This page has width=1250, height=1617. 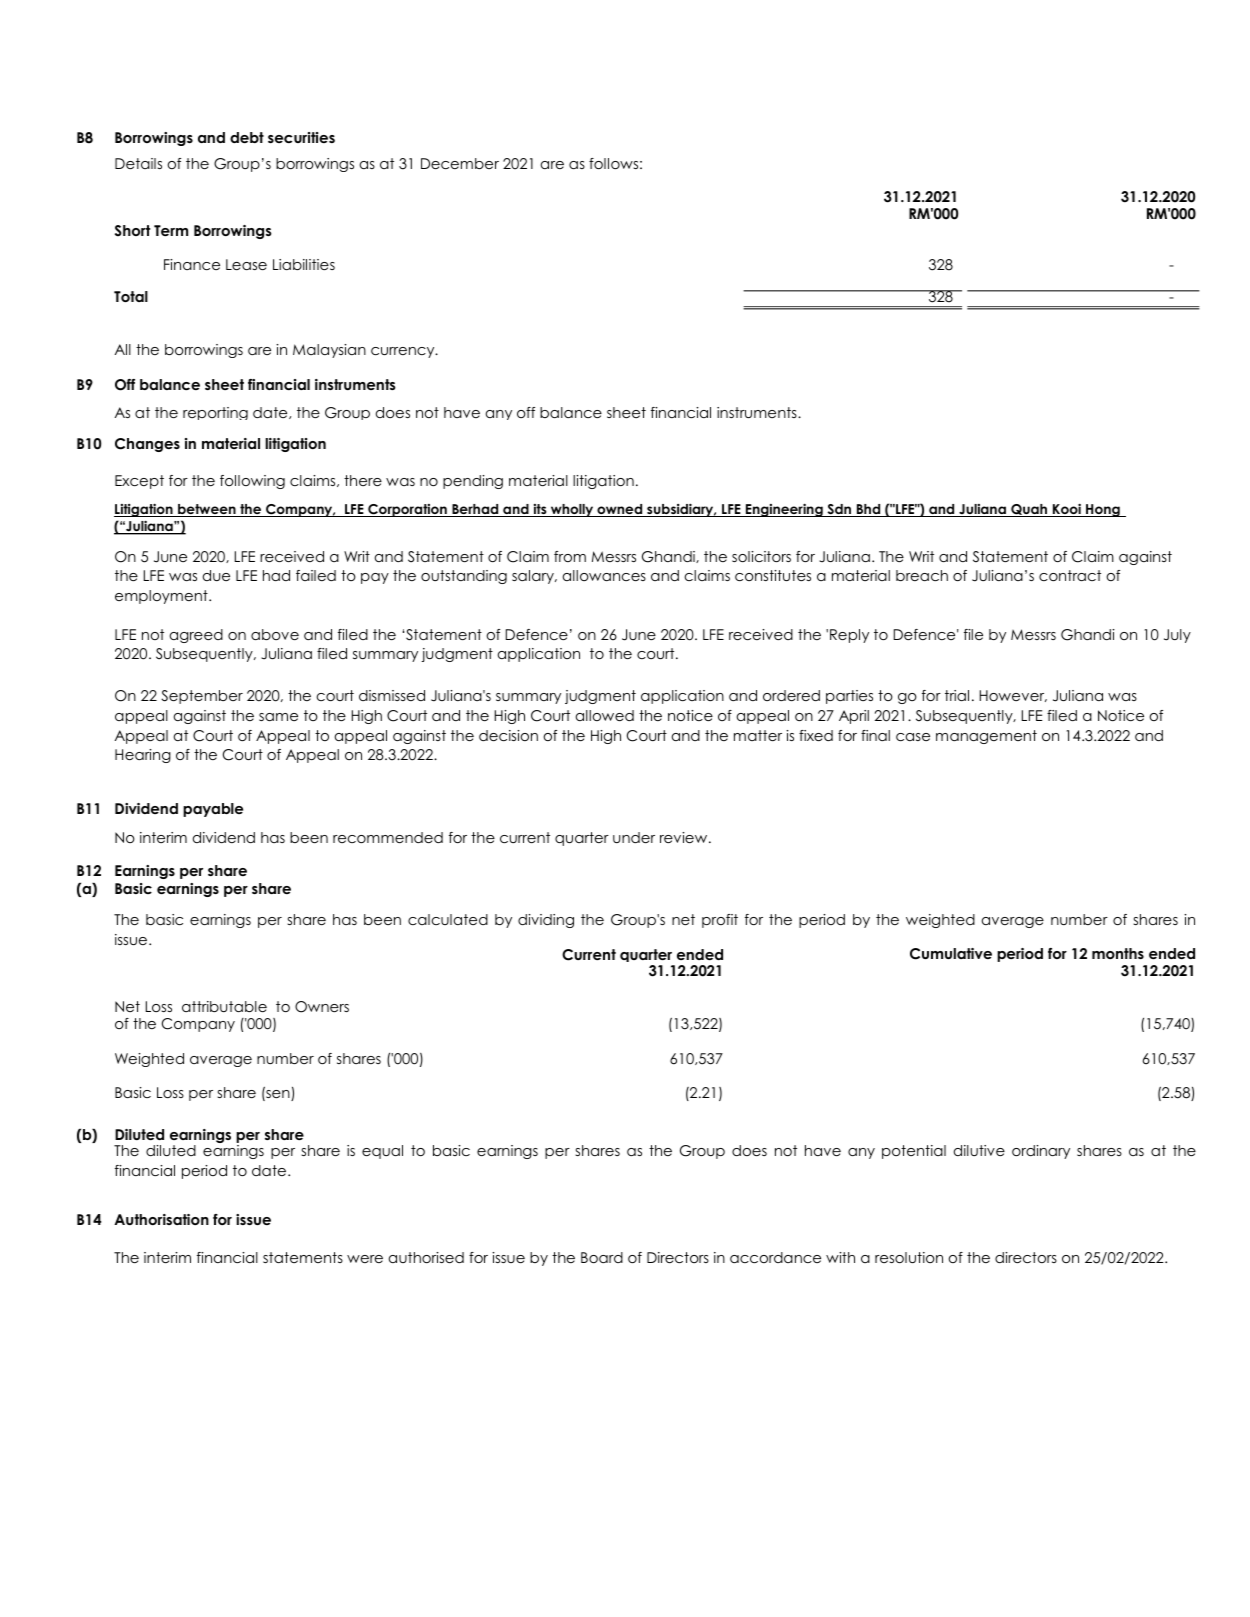 I want to click on Hong, so click(x=1103, y=510).
